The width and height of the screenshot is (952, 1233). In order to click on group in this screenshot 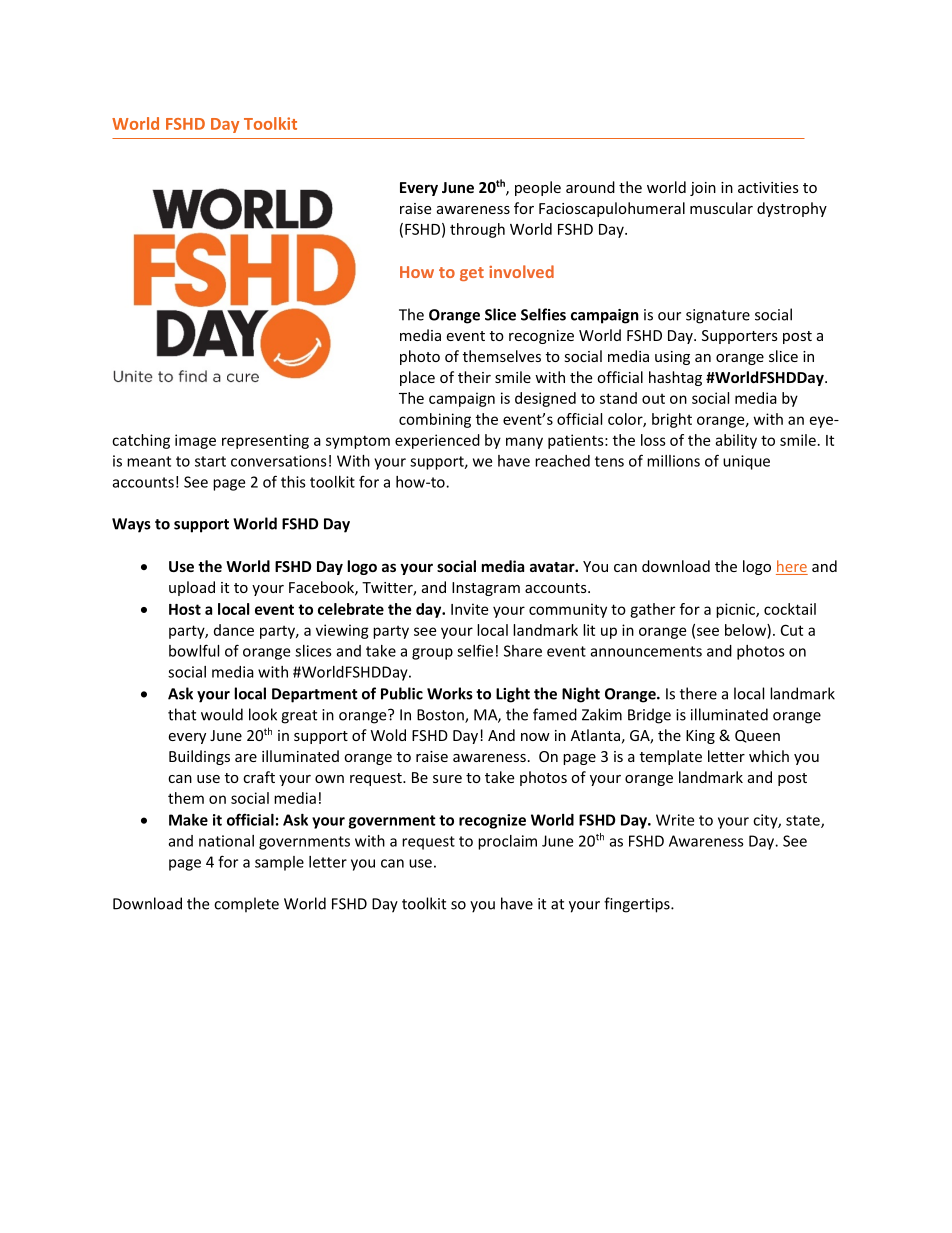, I will do `click(432, 654)`.
